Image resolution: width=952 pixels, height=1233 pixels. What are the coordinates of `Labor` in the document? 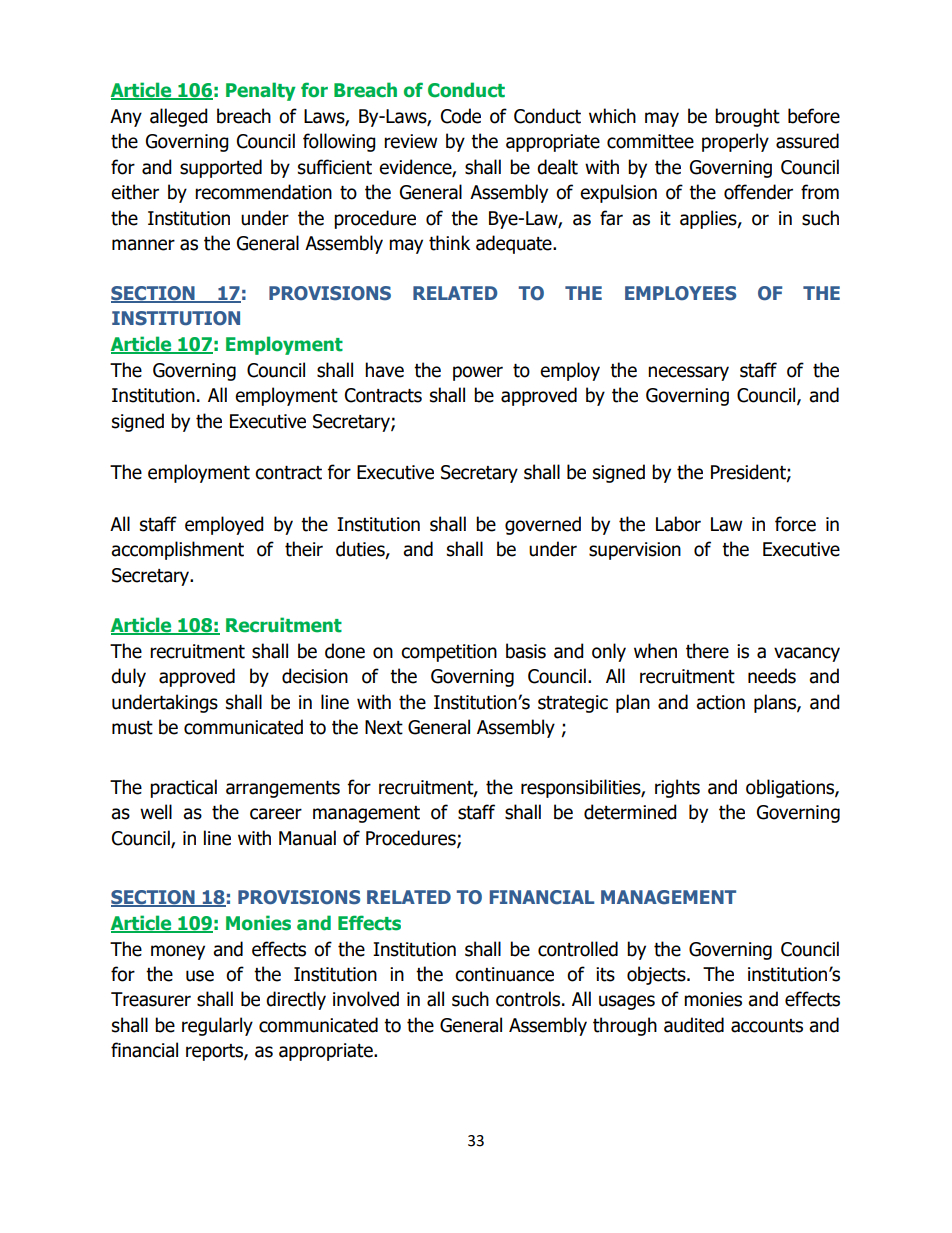 It's located at (678, 524).
